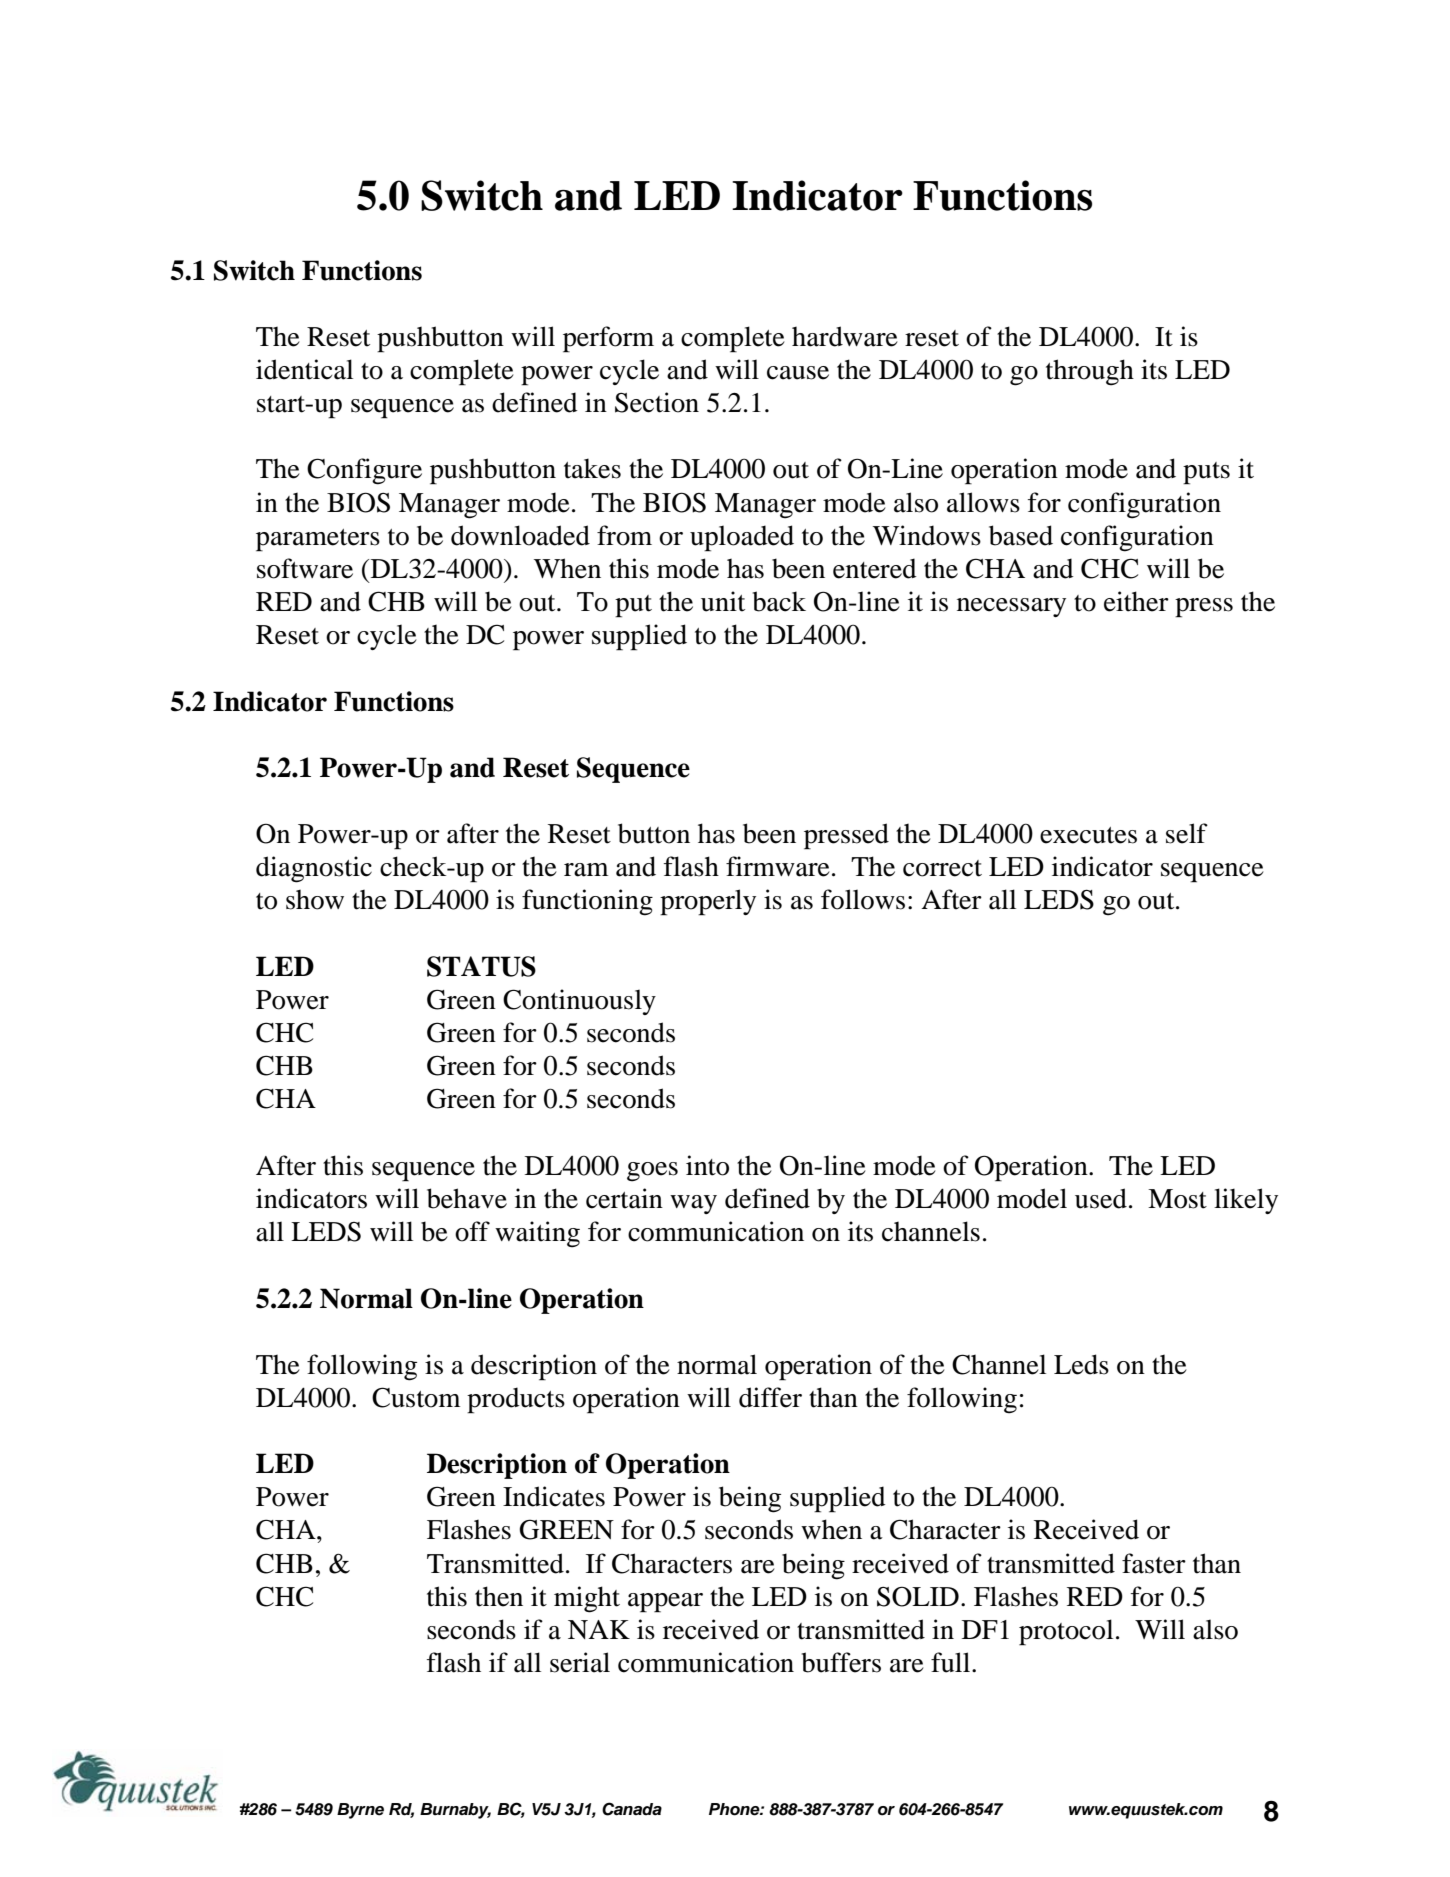 The image size is (1450, 1877). I want to click on cause, so click(798, 373).
